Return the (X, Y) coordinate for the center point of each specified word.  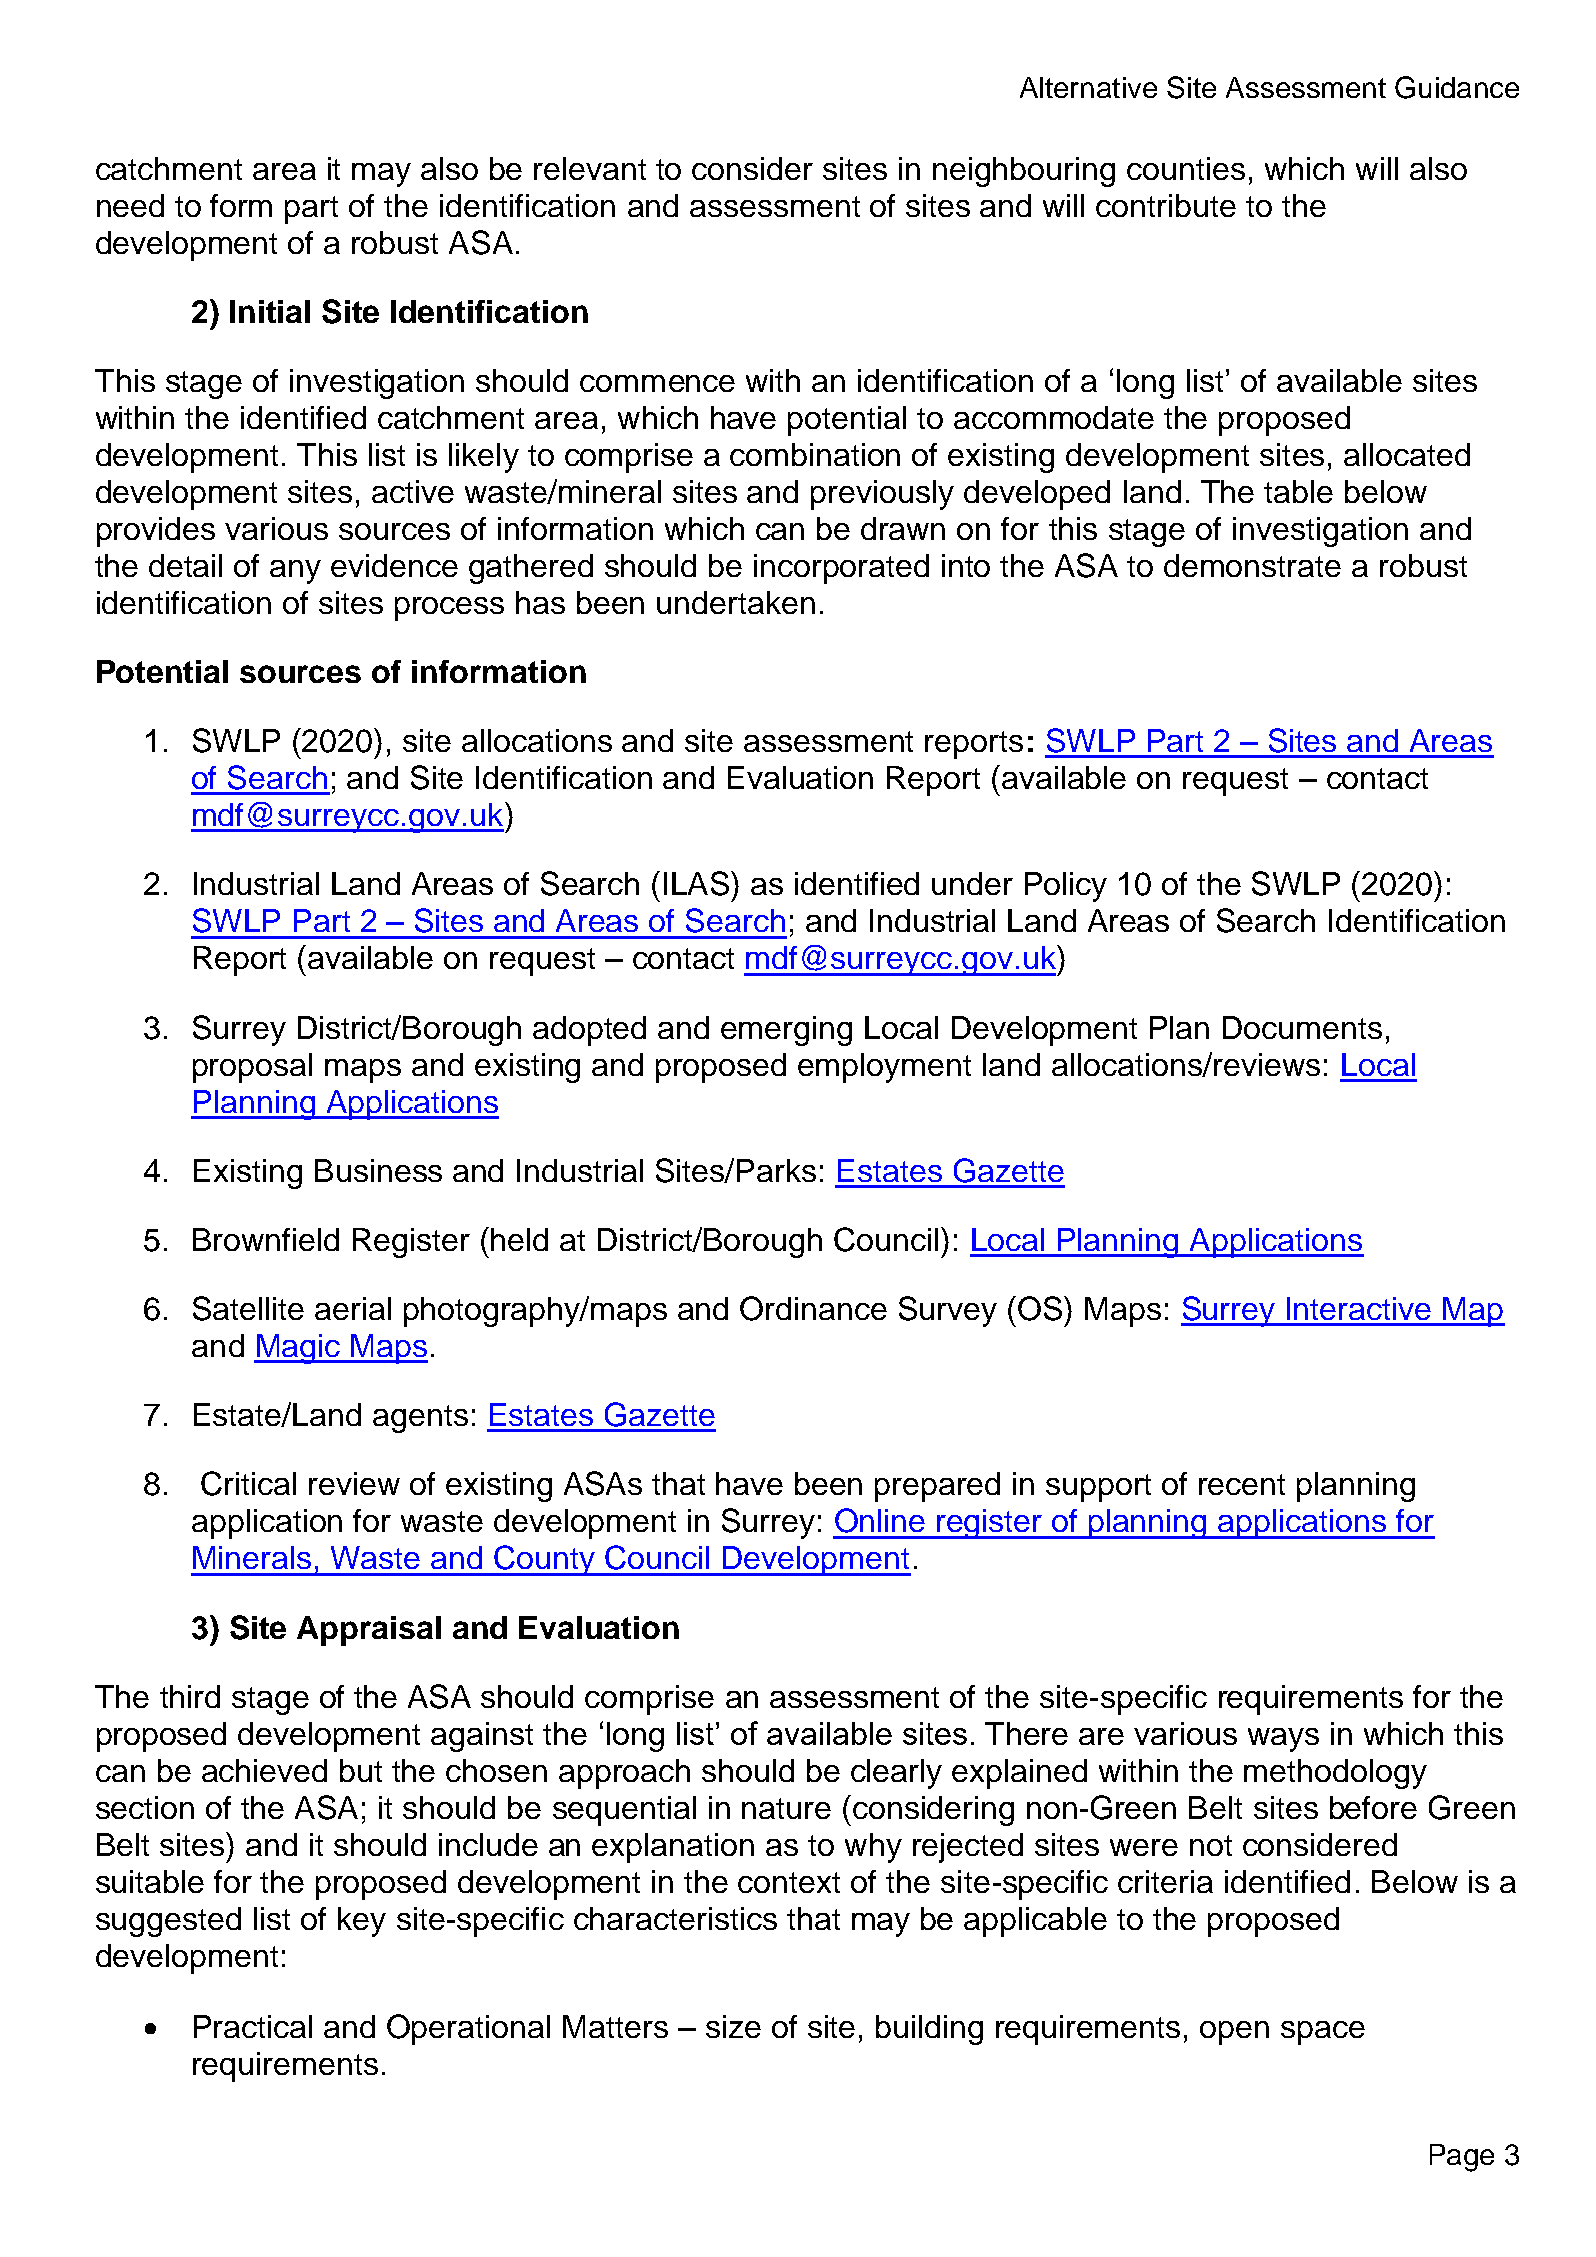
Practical (253, 2026)
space (1323, 2033)
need (130, 205)
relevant (590, 168)
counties (1186, 168)
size (733, 2026)
